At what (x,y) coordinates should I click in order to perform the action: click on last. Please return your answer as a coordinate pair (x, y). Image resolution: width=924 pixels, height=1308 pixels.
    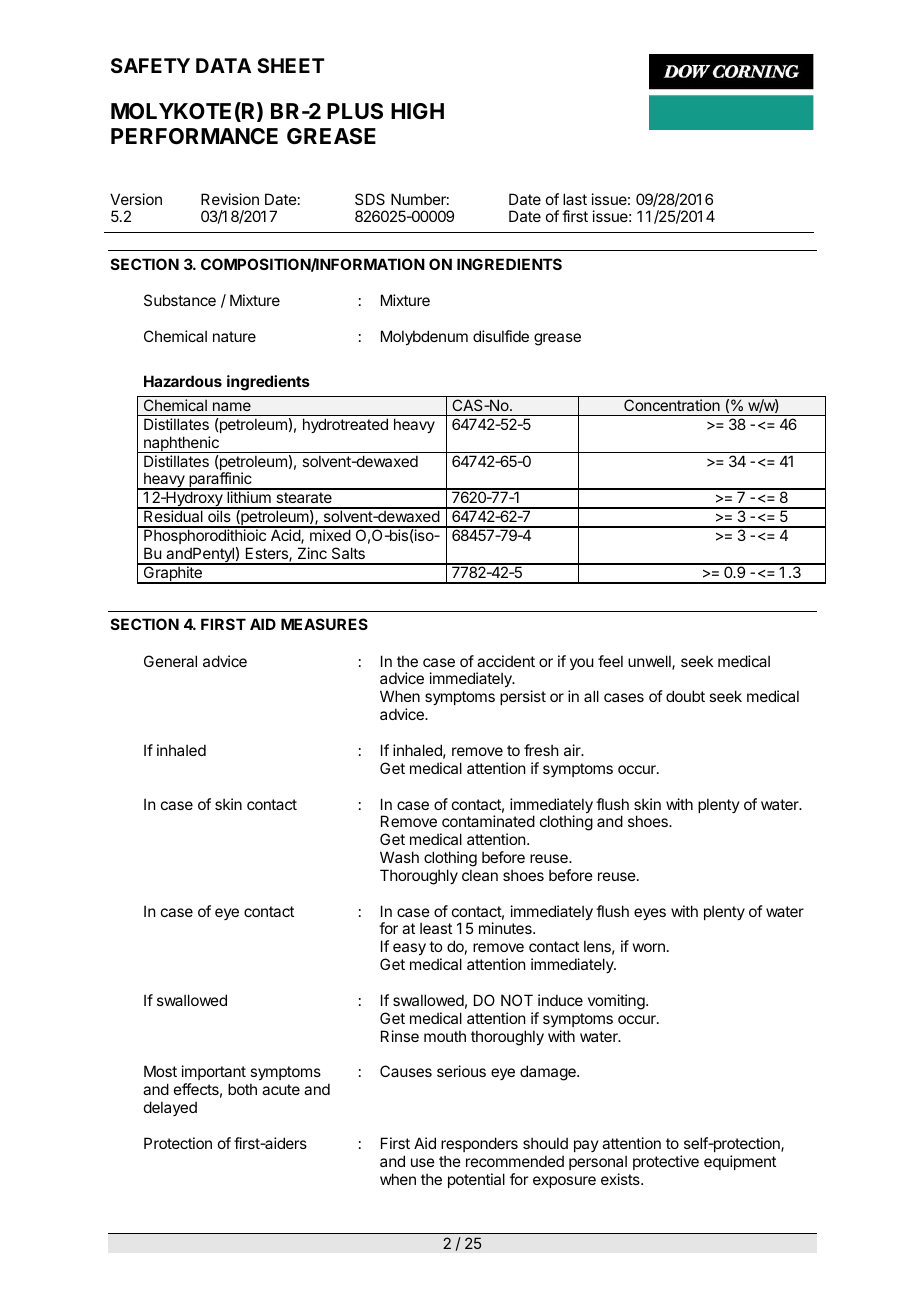
    Looking at the image, I should click on (575, 199).
